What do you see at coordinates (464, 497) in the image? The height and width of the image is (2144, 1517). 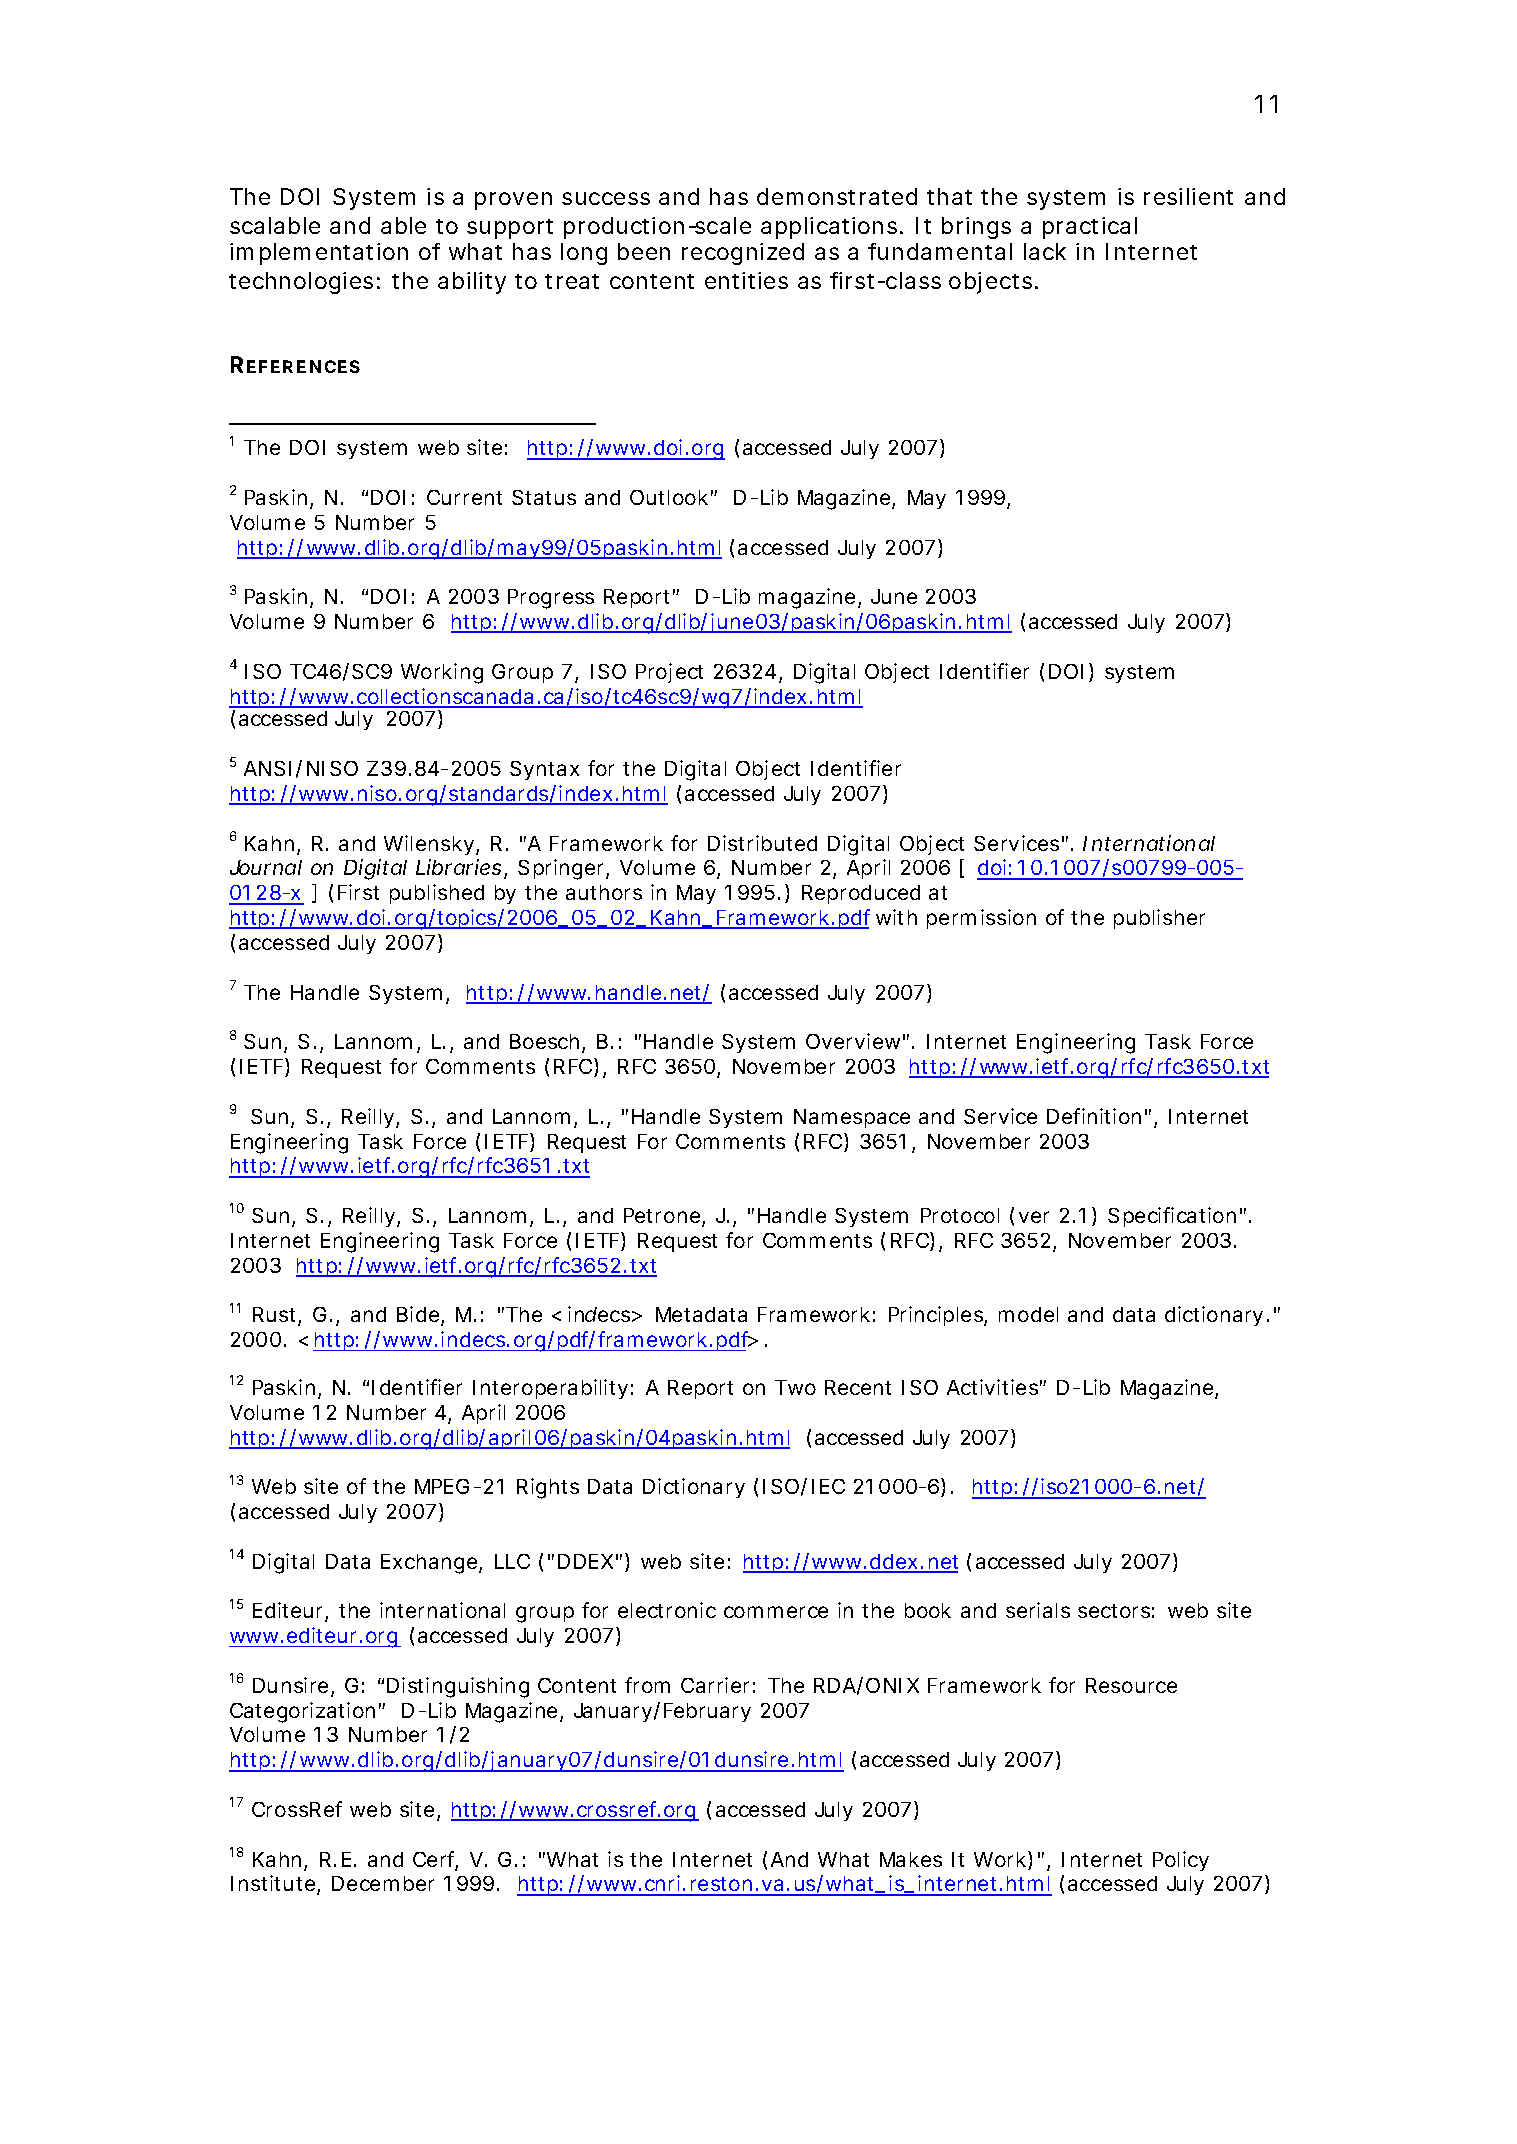 I see `Current` at bounding box center [464, 497].
